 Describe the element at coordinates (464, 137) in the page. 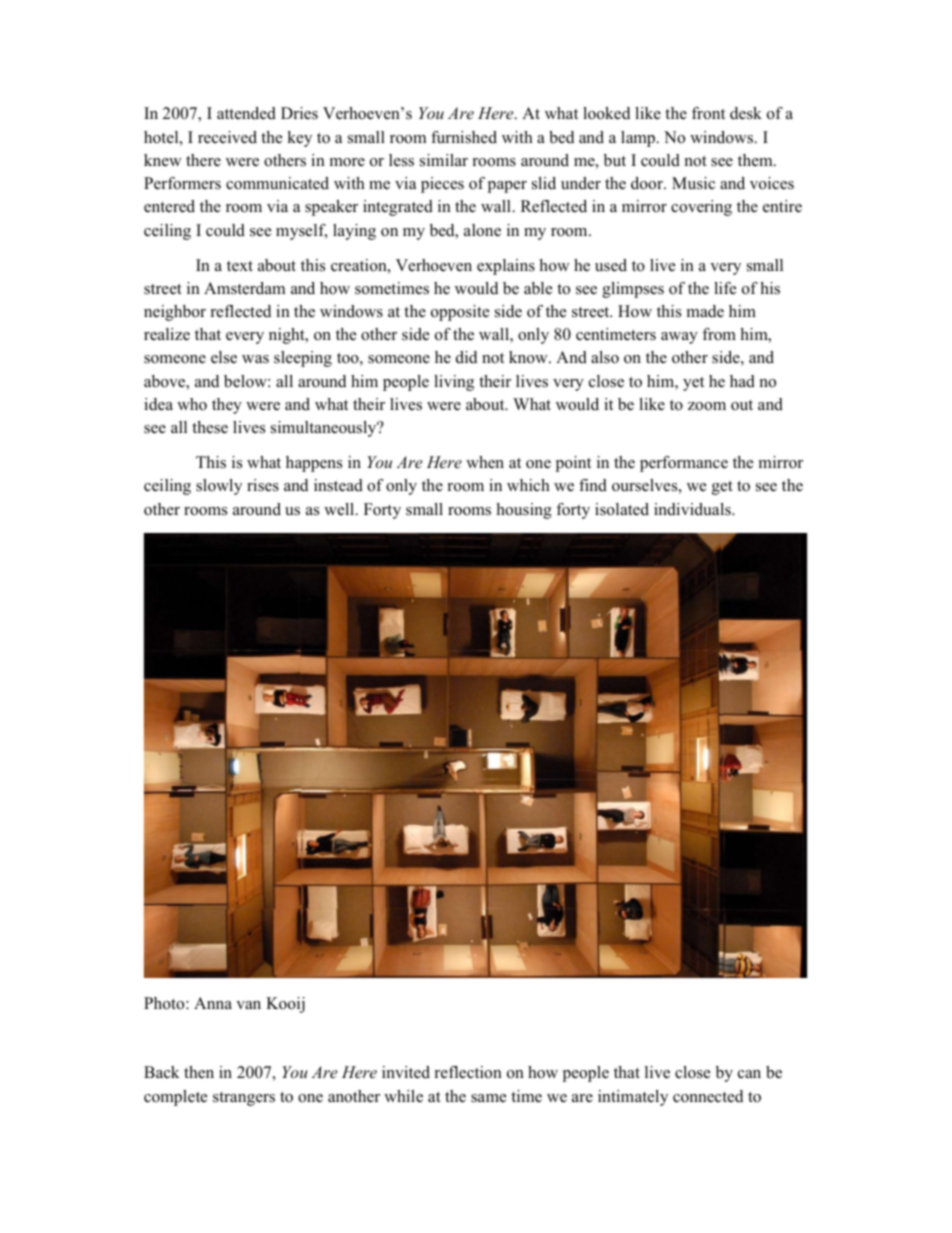

I see `furnished` at that location.
